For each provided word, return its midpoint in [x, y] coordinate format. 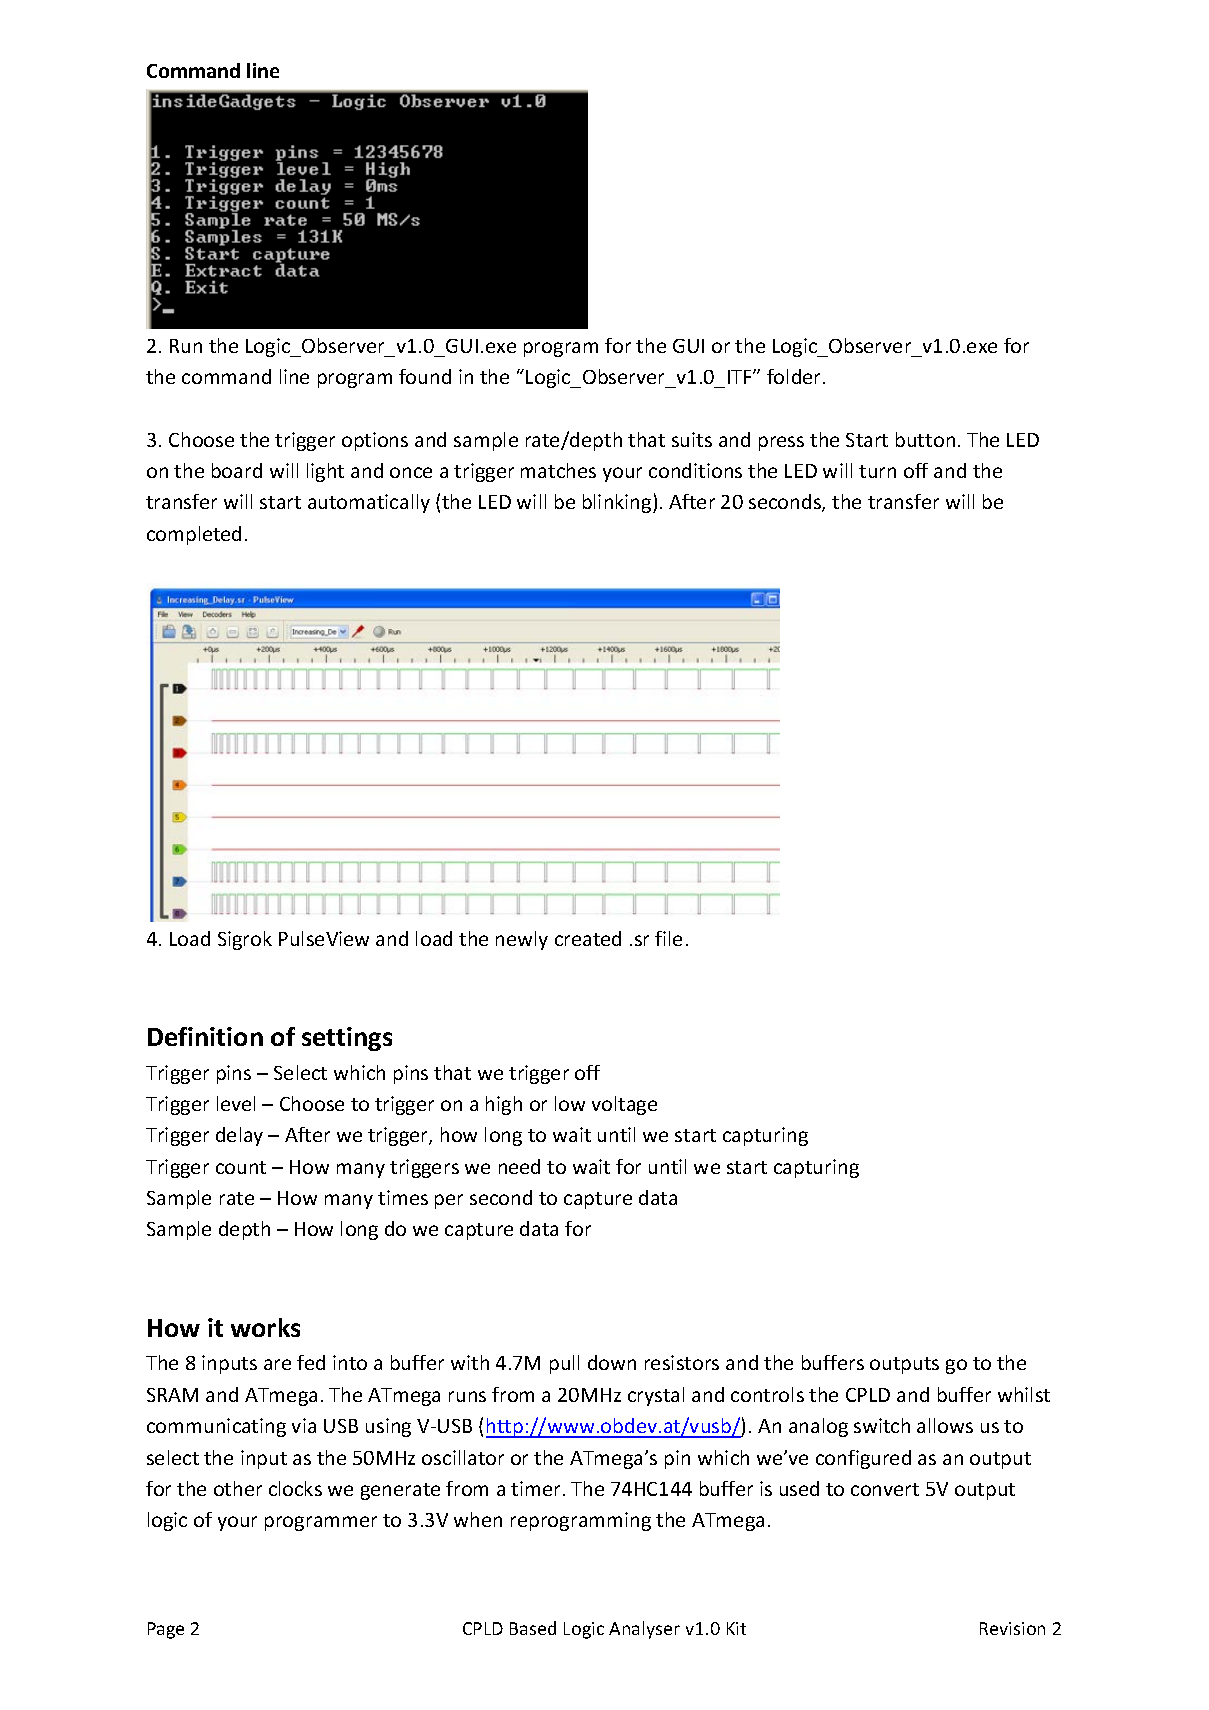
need [519, 1166]
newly [522, 940]
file [668, 938]
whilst [1024, 1394]
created [588, 938]
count [241, 1167]
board [237, 470]
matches [558, 470]
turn [877, 471]
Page [166, 1630]
